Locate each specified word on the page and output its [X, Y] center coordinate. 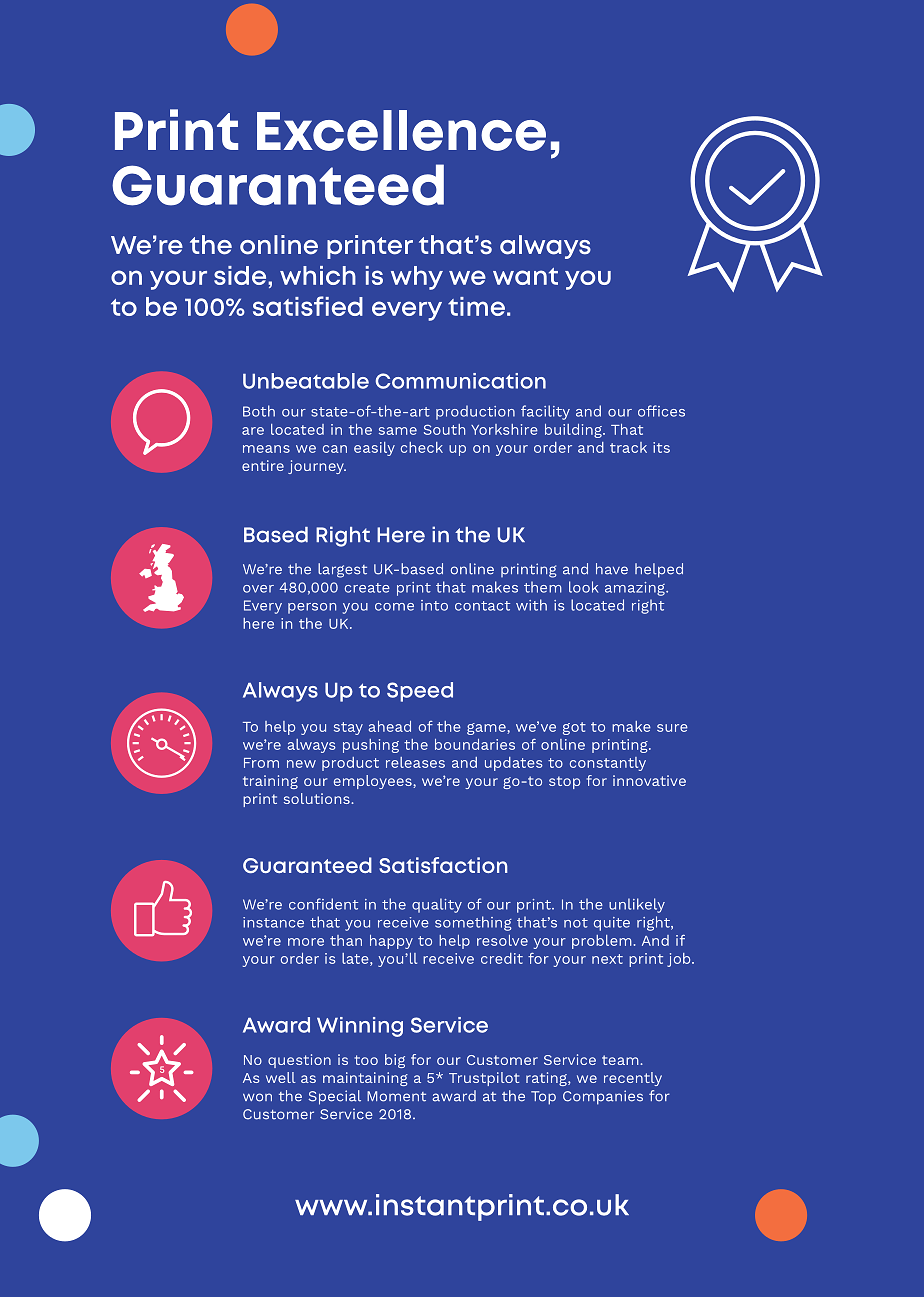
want [525, 276]
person [312, 608]
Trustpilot [484, 1079]
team [621, 1060]
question [299, 1061]
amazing [636, 589]
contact [482, 606]
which [318, 275]
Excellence [401, 130]
